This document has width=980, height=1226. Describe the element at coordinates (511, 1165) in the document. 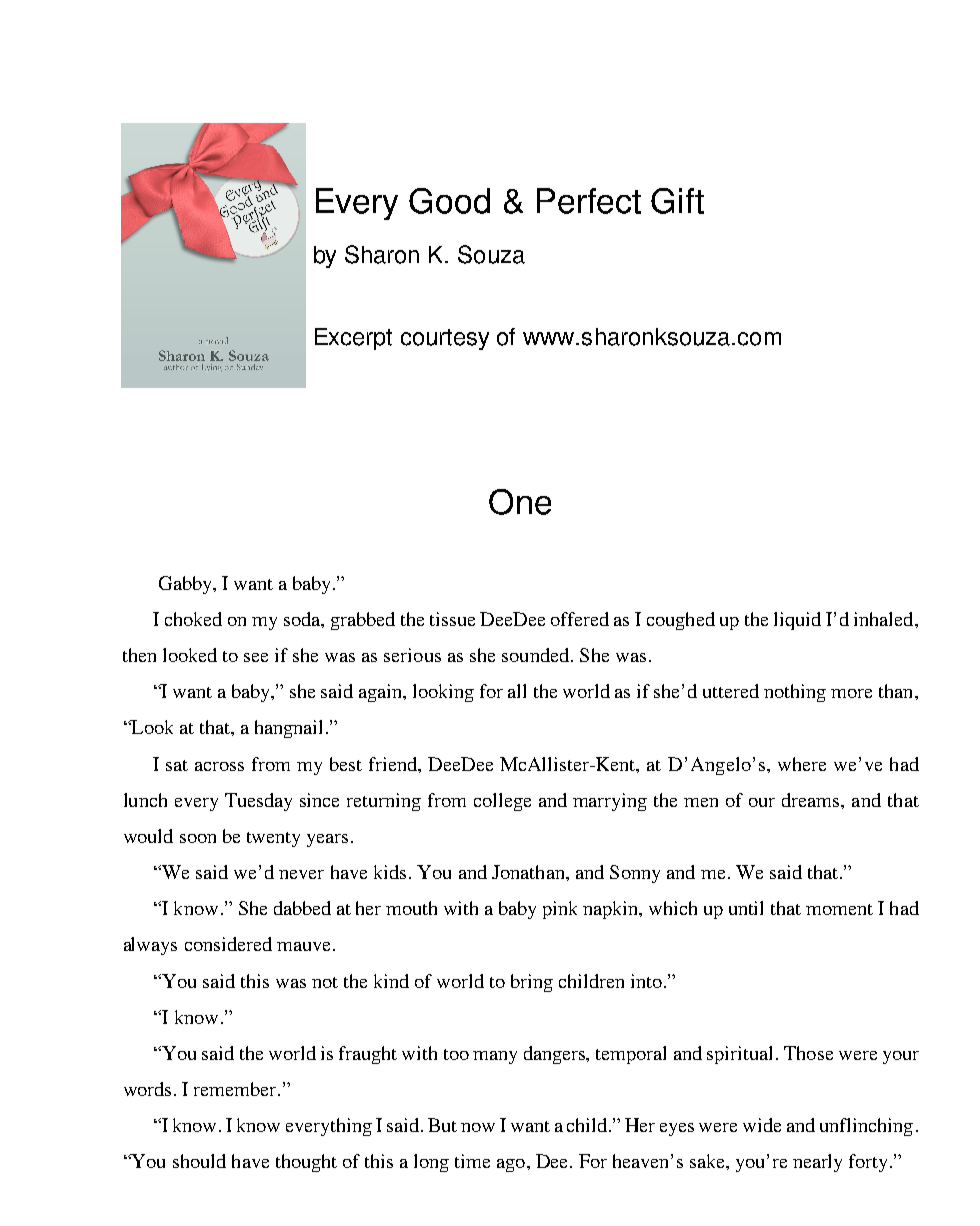

I see `ago` at that location.
